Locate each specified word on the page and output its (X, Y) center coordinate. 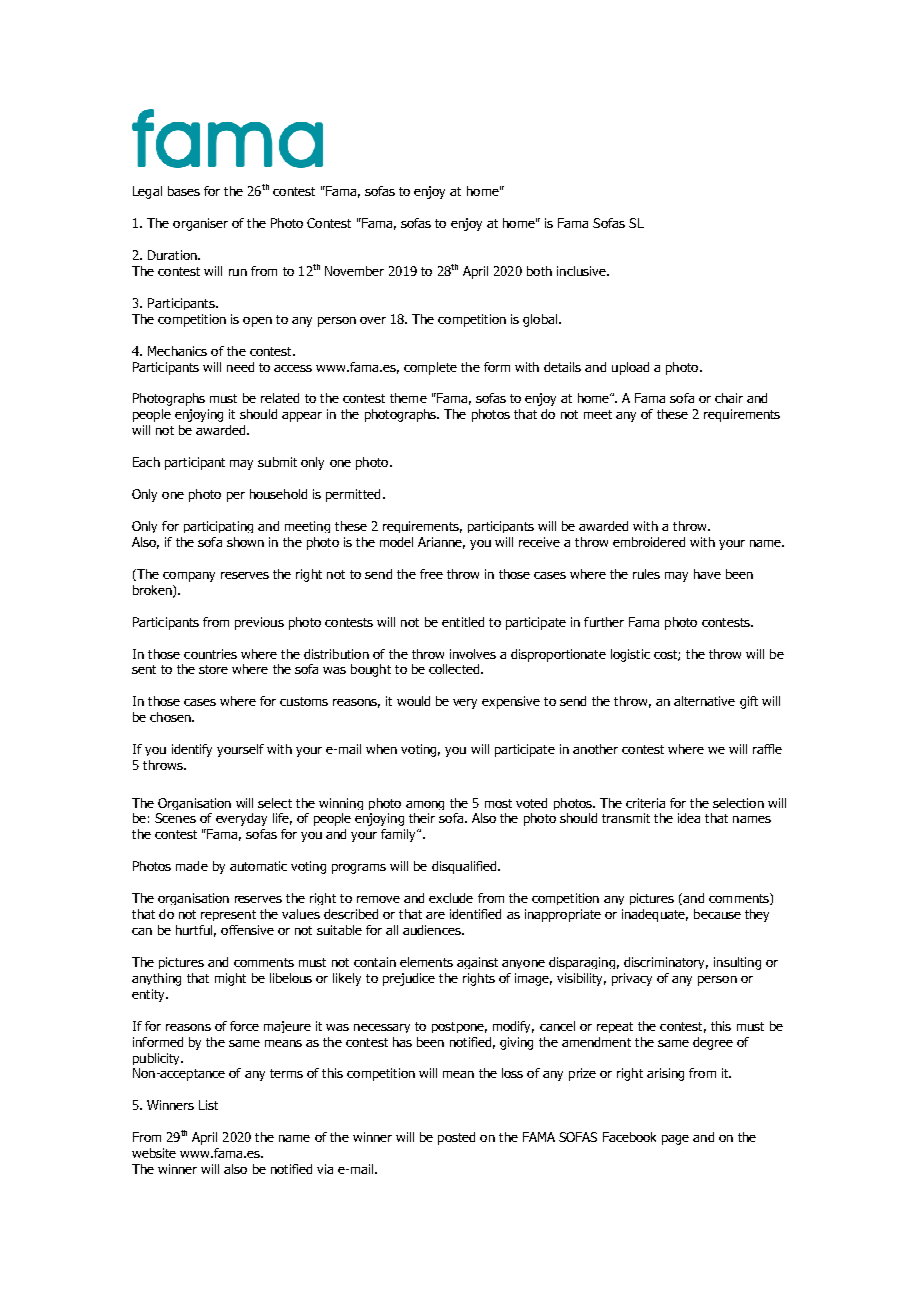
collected (455, 669)
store (213, 669)
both (539, 271)
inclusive (582, 271)
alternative (704, 701)
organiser (200, 224)
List (208, 1105)
